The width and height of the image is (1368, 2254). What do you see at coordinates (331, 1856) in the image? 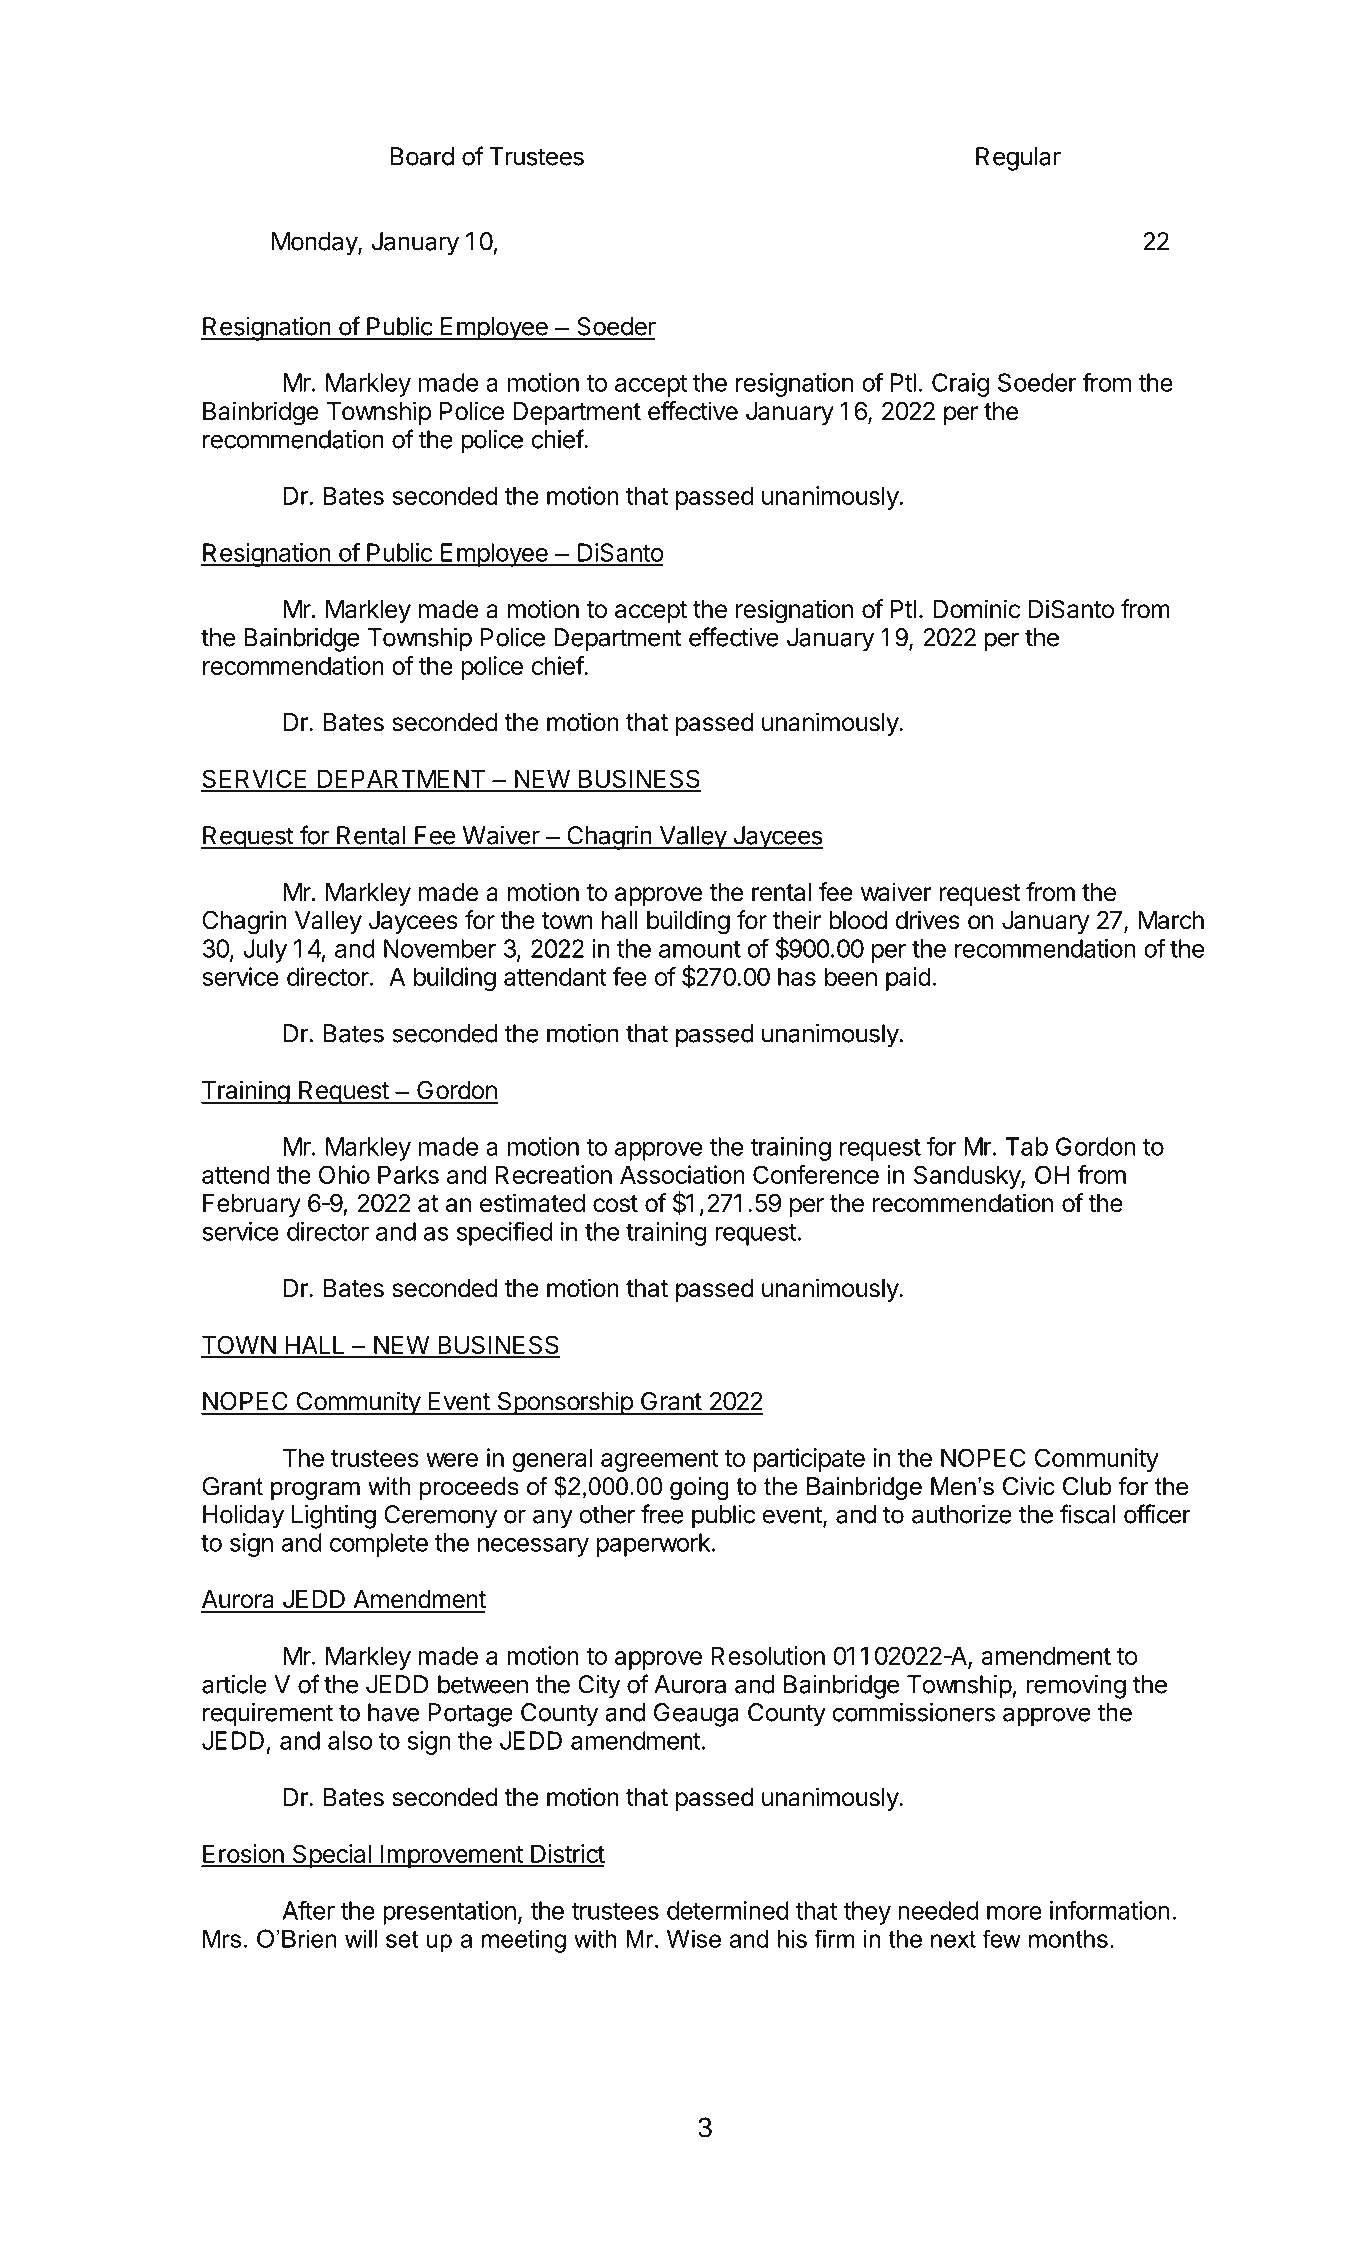
I see `Special` at bounding box center [331, 1856].
